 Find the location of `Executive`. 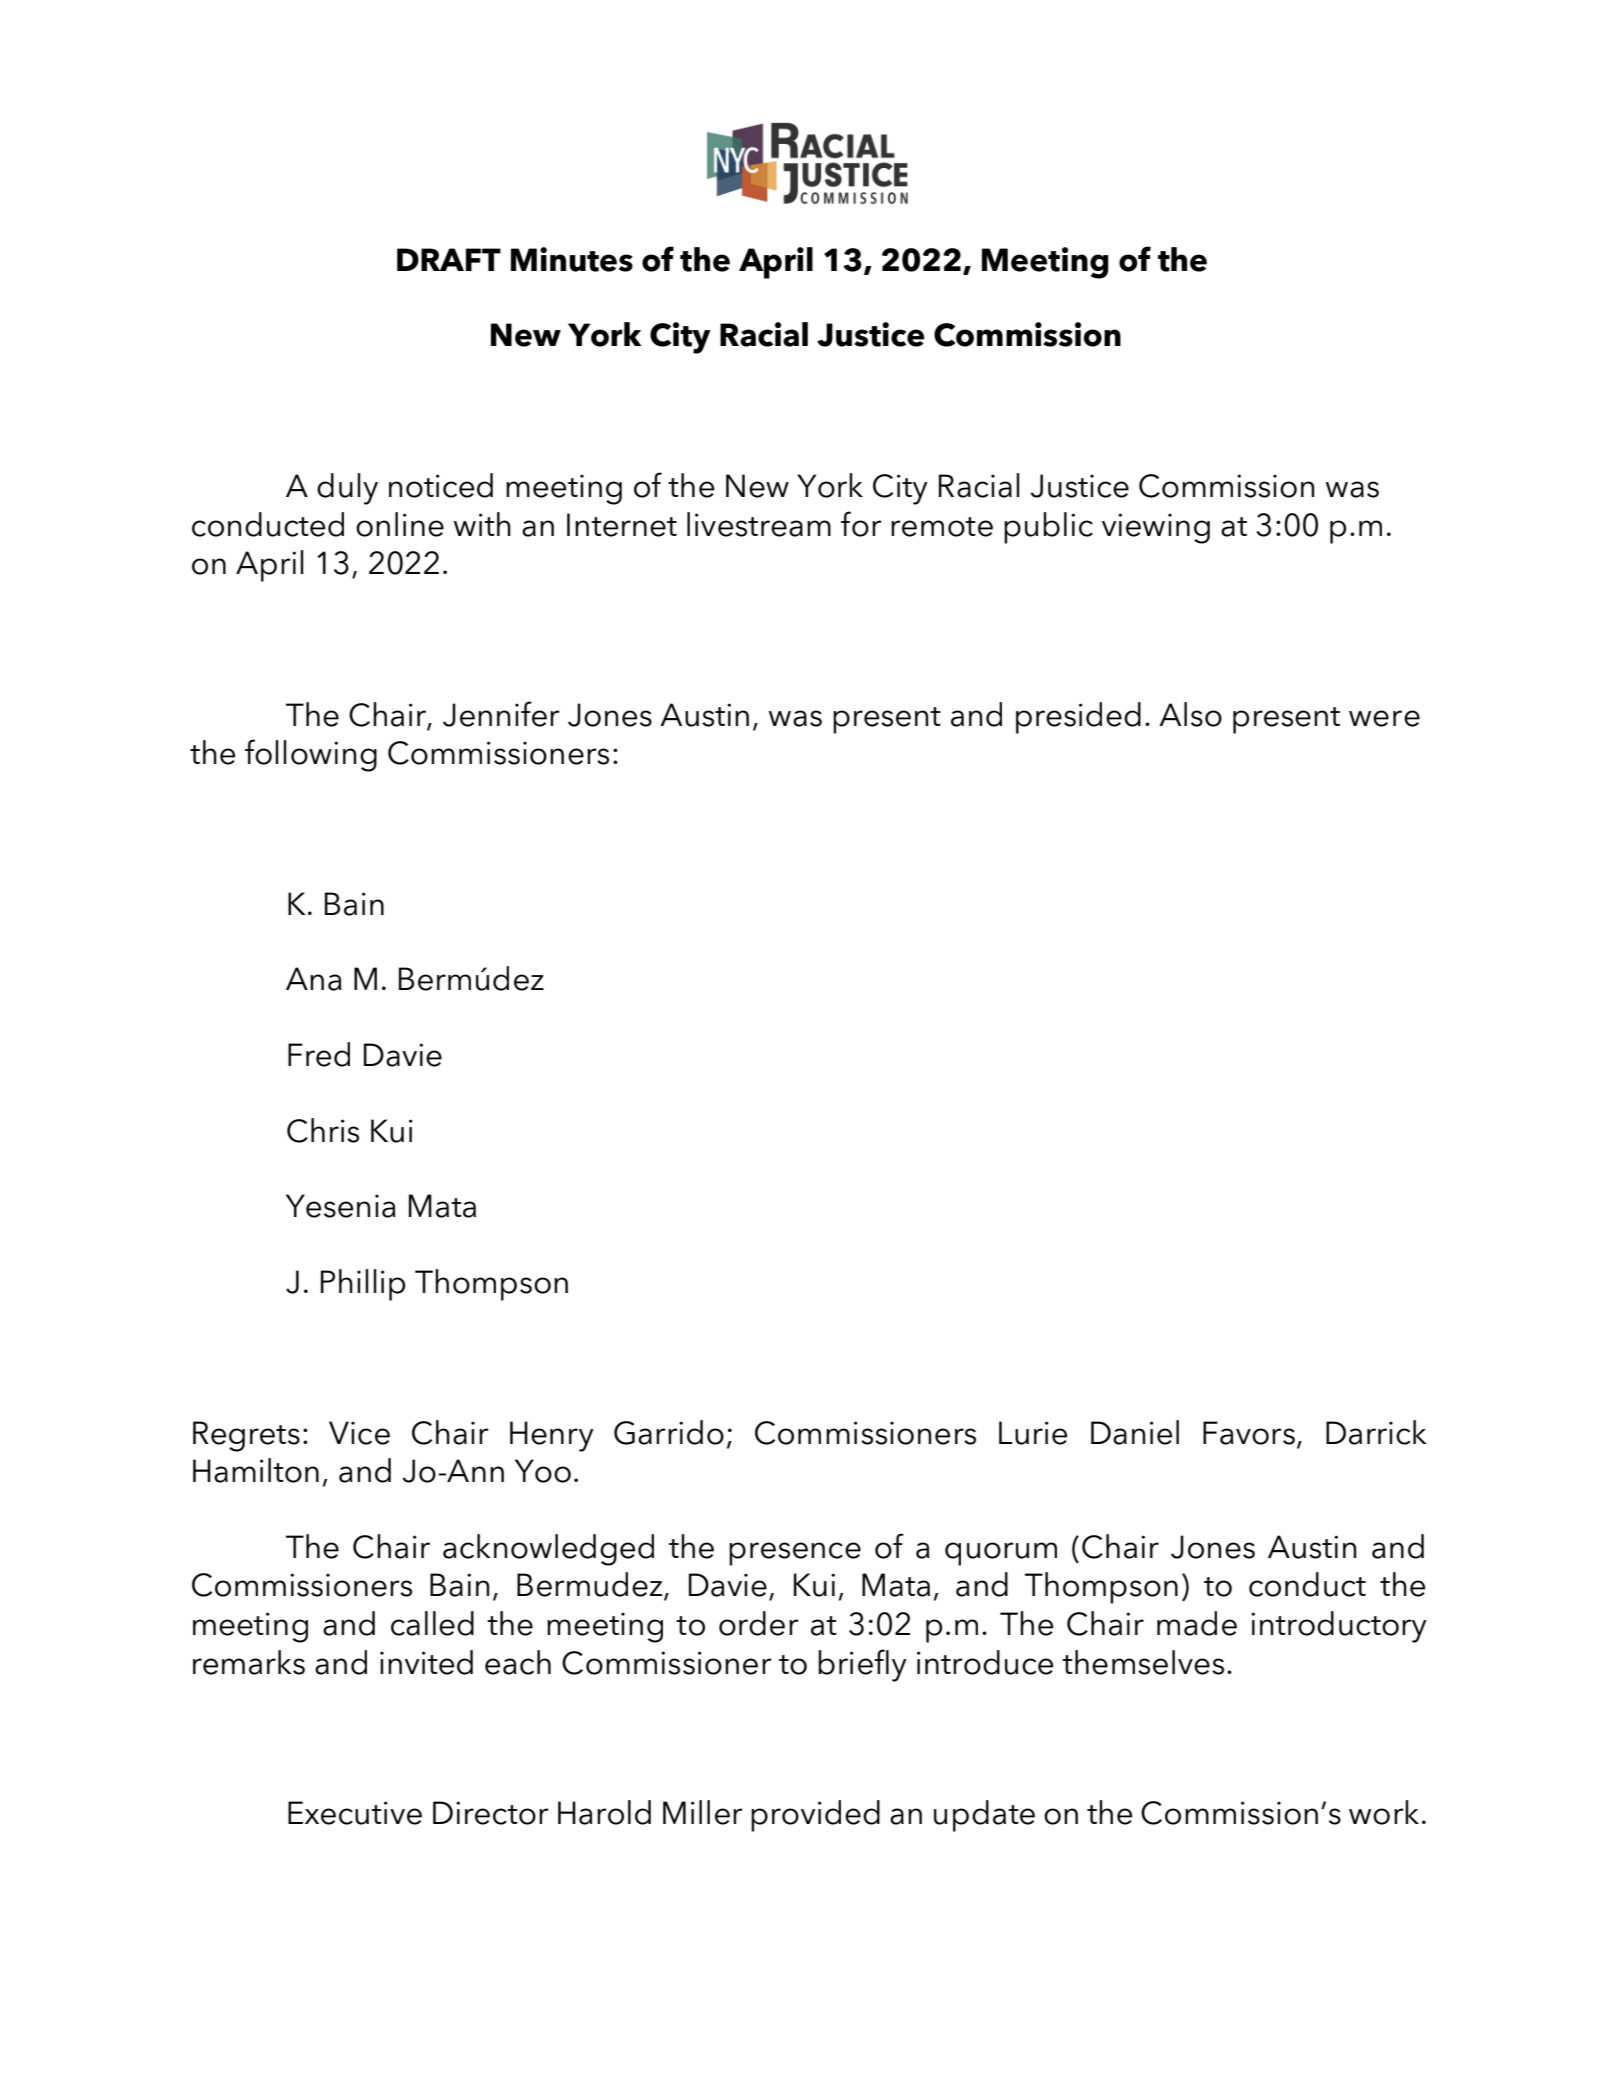

Executive is located at coordinates (355, 1813).
